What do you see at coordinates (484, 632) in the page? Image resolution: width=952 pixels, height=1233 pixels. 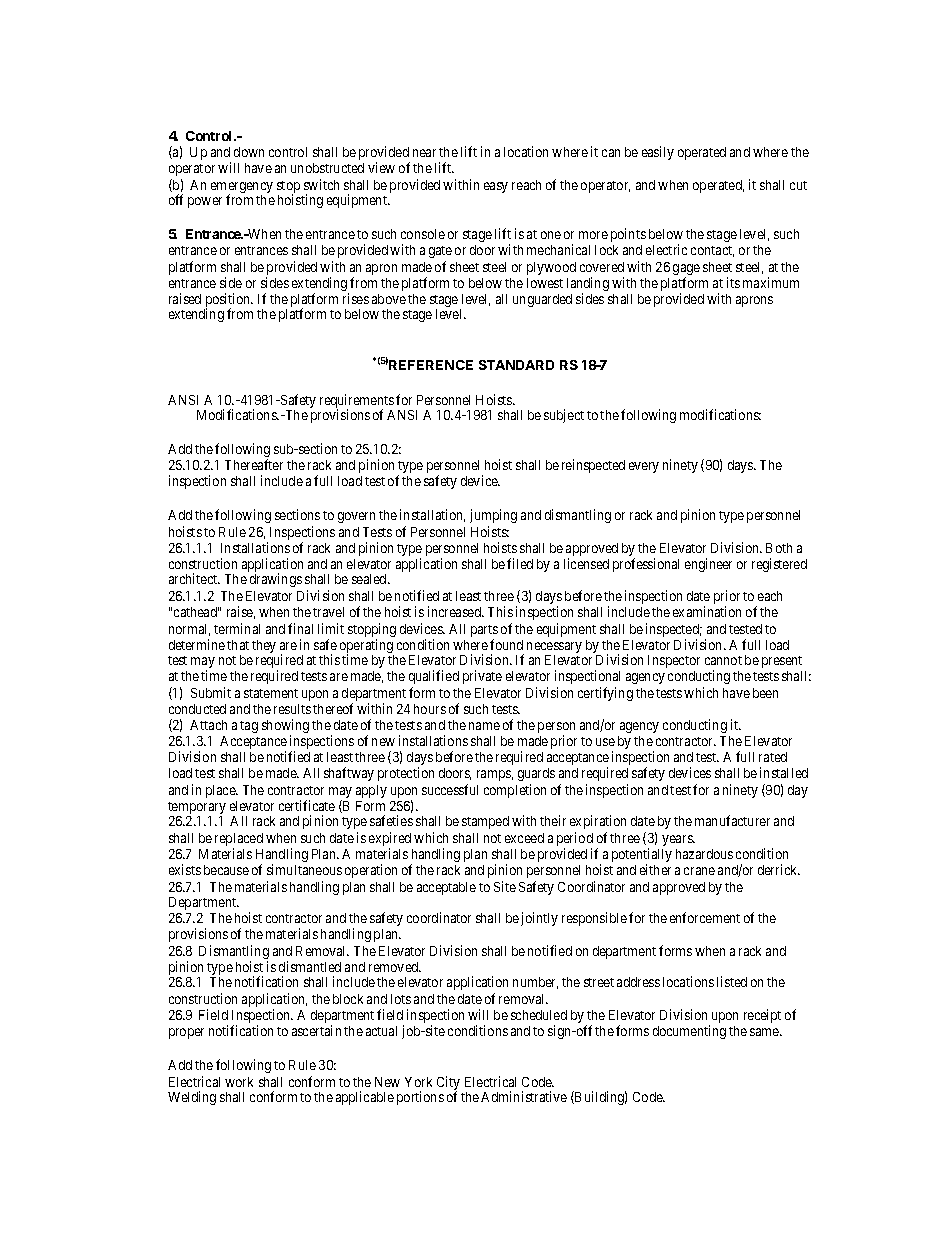 I see `parts` at bounding box center [484, 632].
